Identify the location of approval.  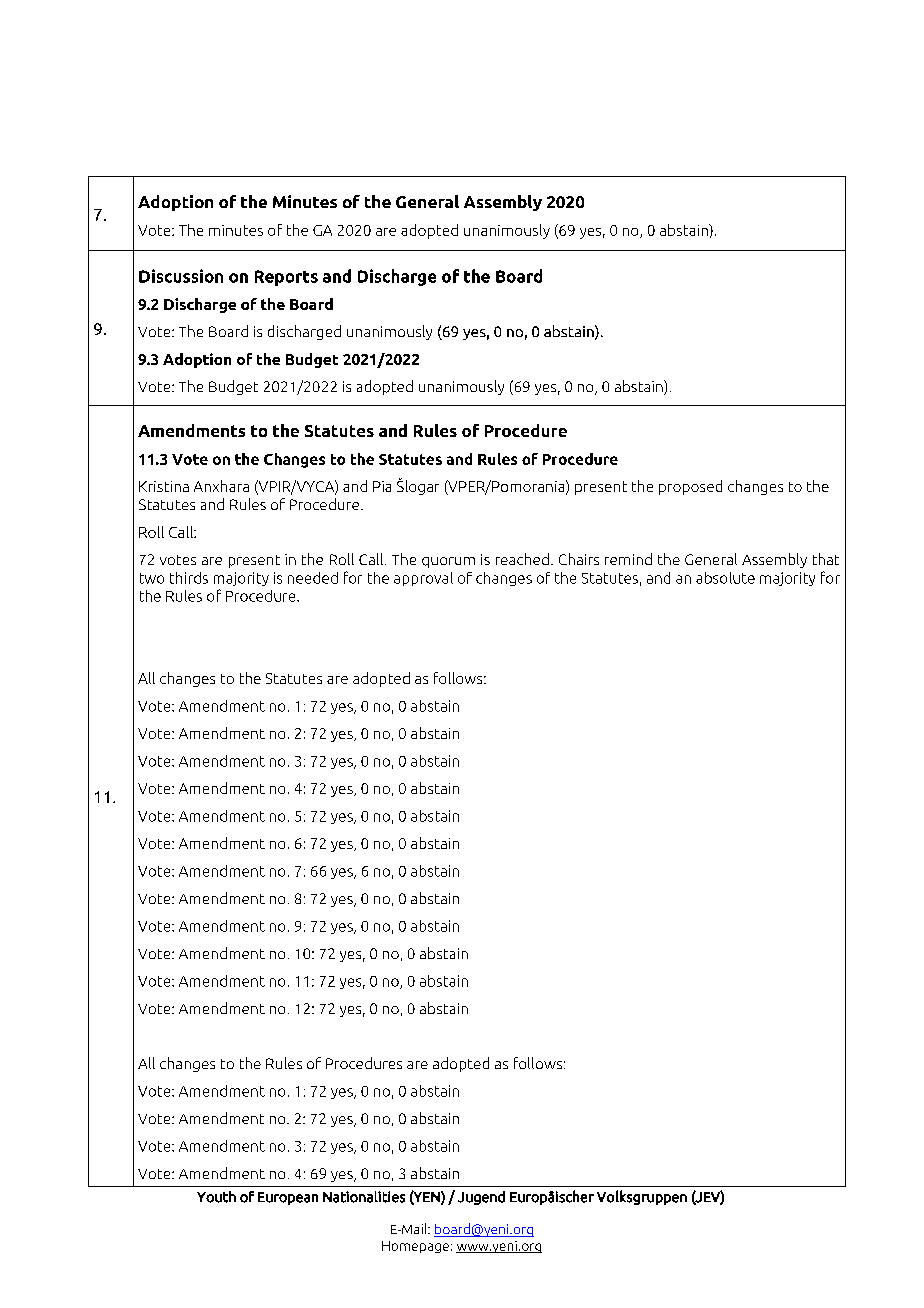
(423, 579).
